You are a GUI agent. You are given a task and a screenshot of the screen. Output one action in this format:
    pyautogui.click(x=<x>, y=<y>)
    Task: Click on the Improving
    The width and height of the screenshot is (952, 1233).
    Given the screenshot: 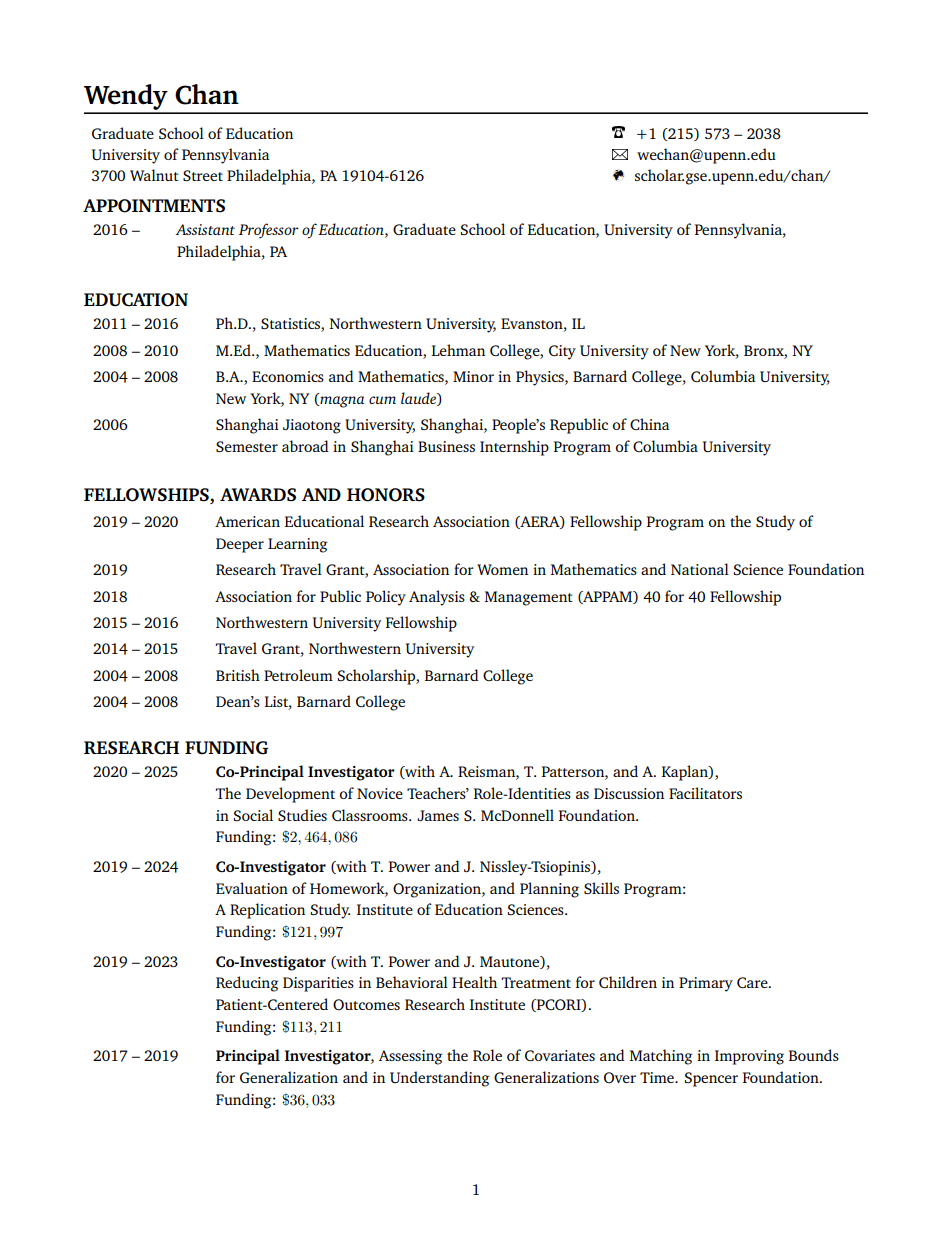 What is the action you would take?
    pyautogui.click(x=749, y=1057)
